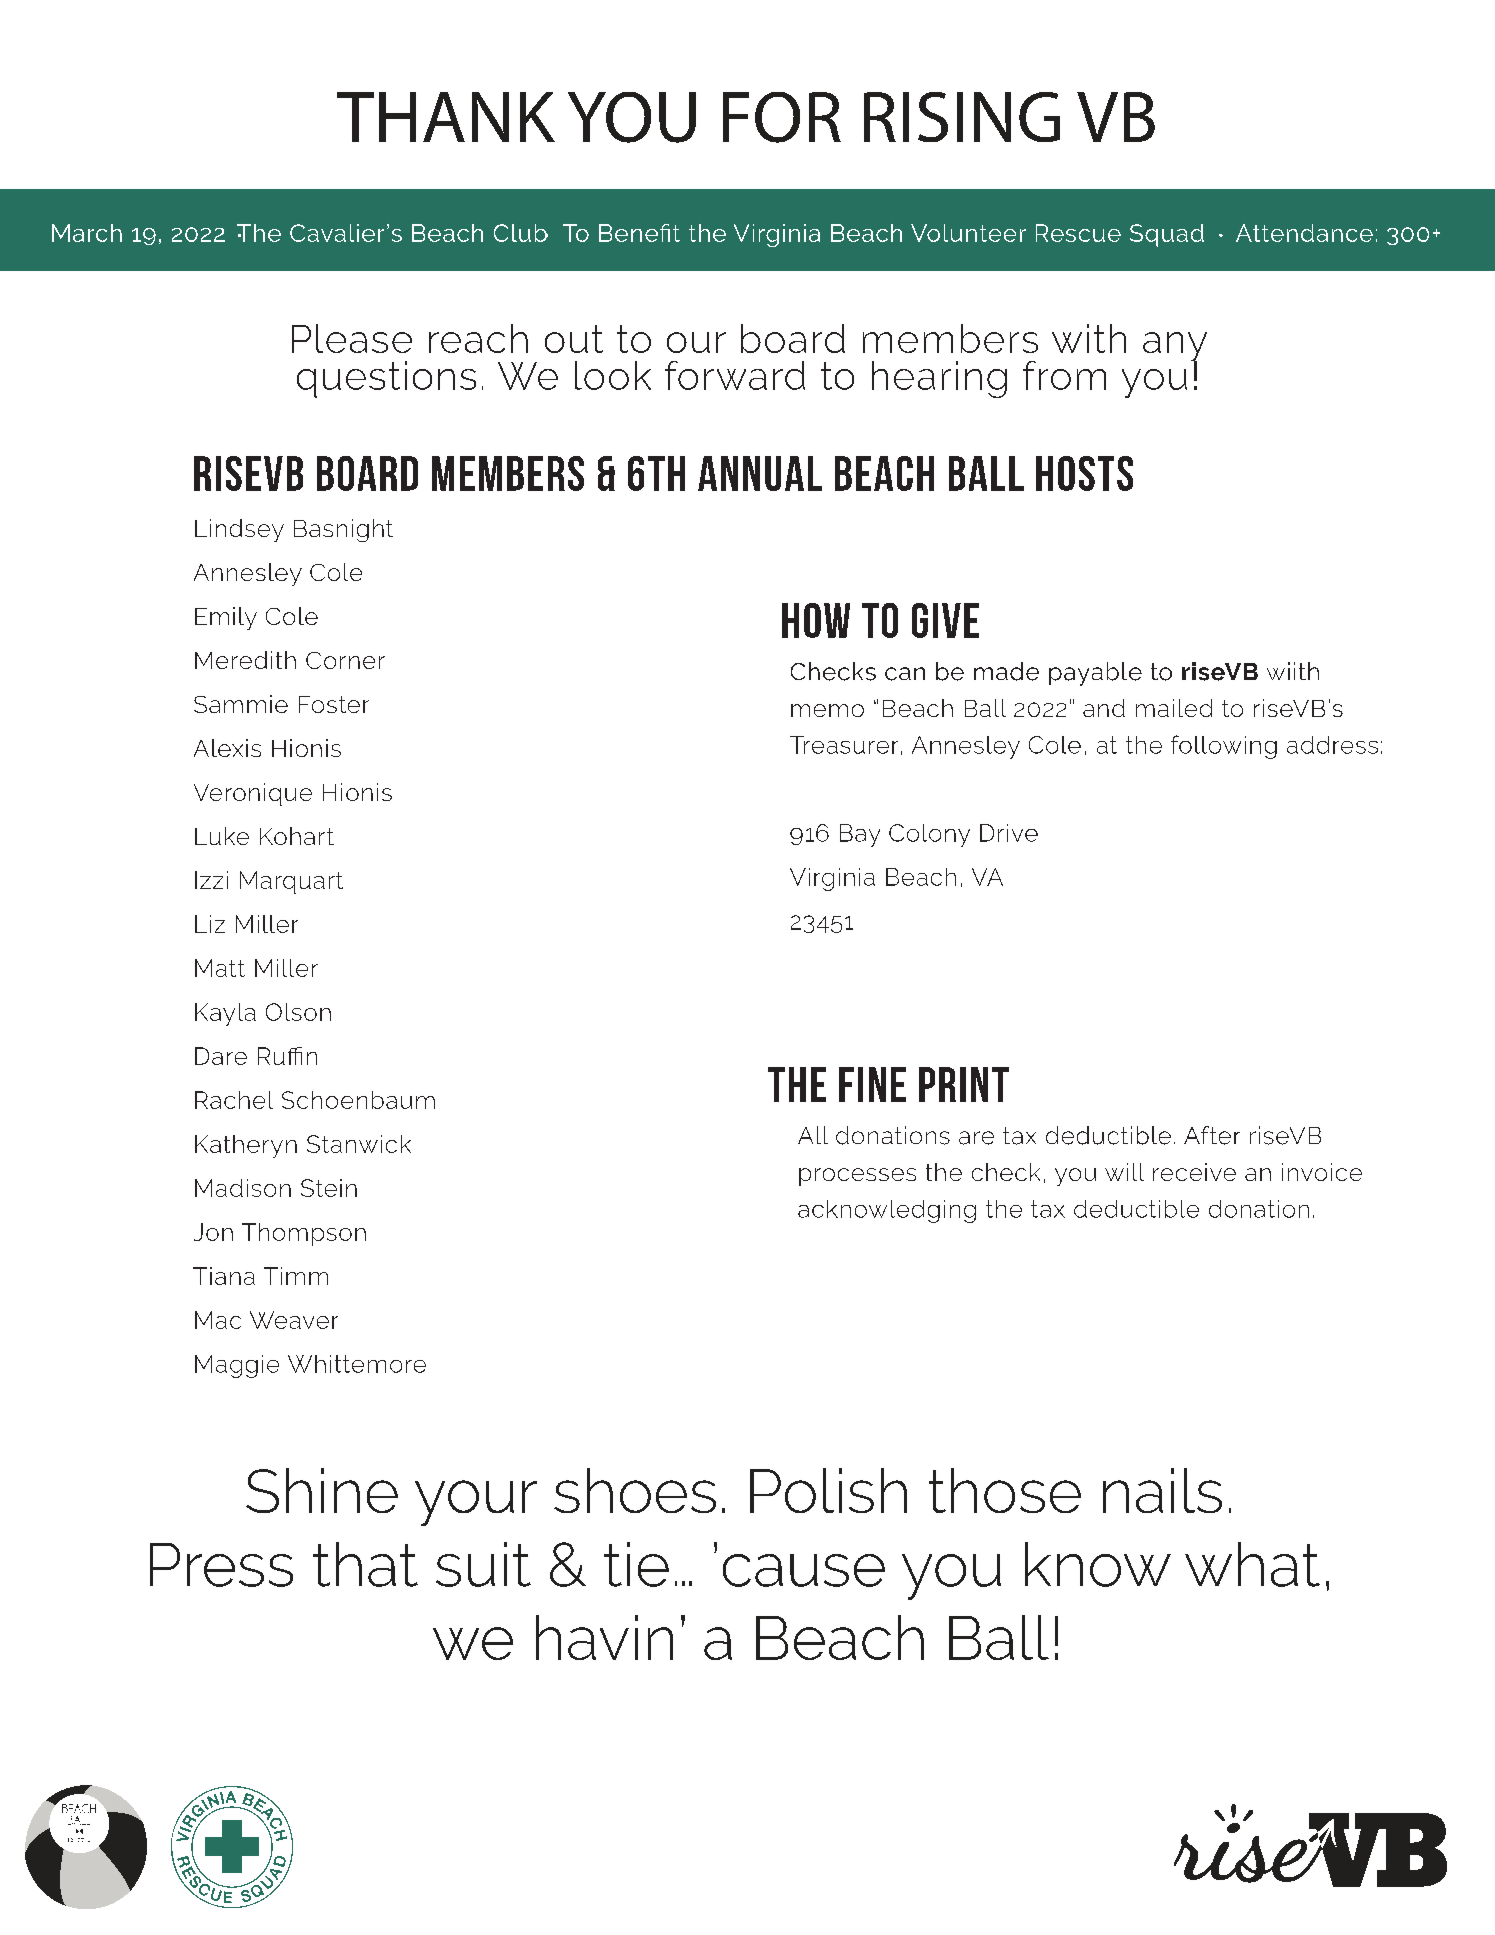 The height and width of the image is (1935, 1495). What do you see at coordinates (636, 1564) in the image?
I see `tie` at bounding box center [636, 1564].
